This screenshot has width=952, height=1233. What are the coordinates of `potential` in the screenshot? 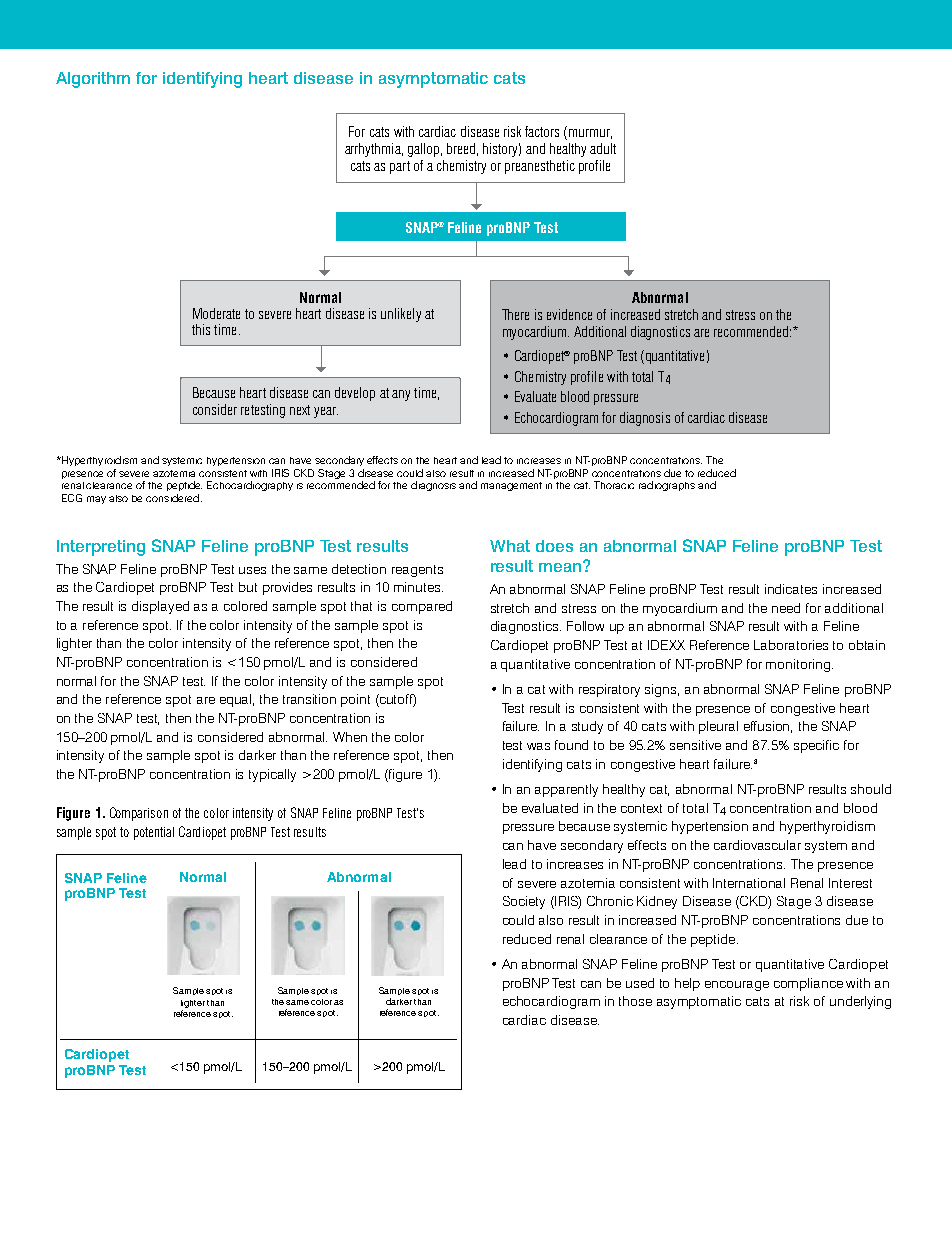 It's located at (154, 833).
